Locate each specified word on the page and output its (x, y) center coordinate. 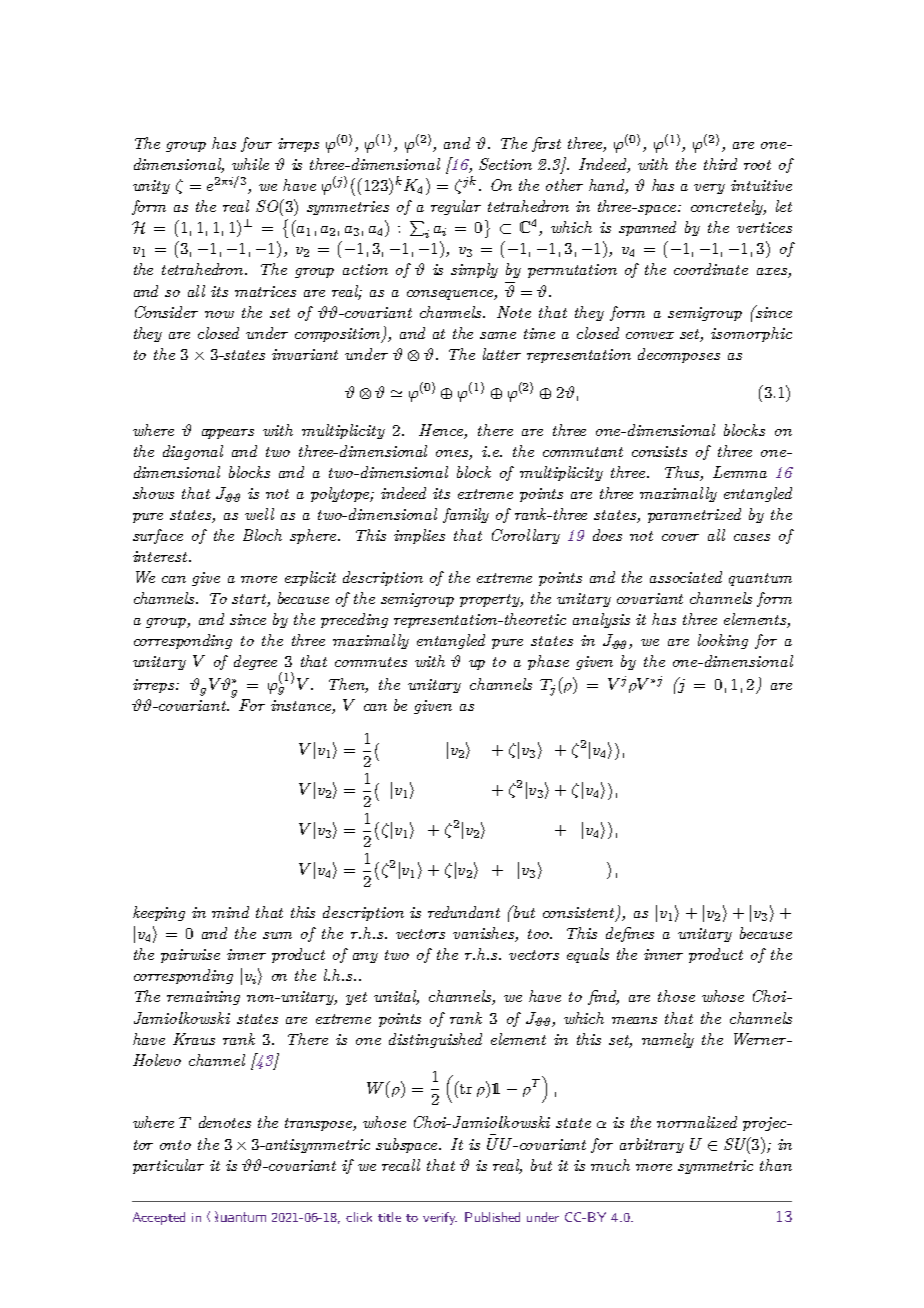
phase (548, 662)
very (709, 189)
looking (723, 641)
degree (255, 662)
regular (456, 207)
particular (168, 1166)
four (256, 144)
